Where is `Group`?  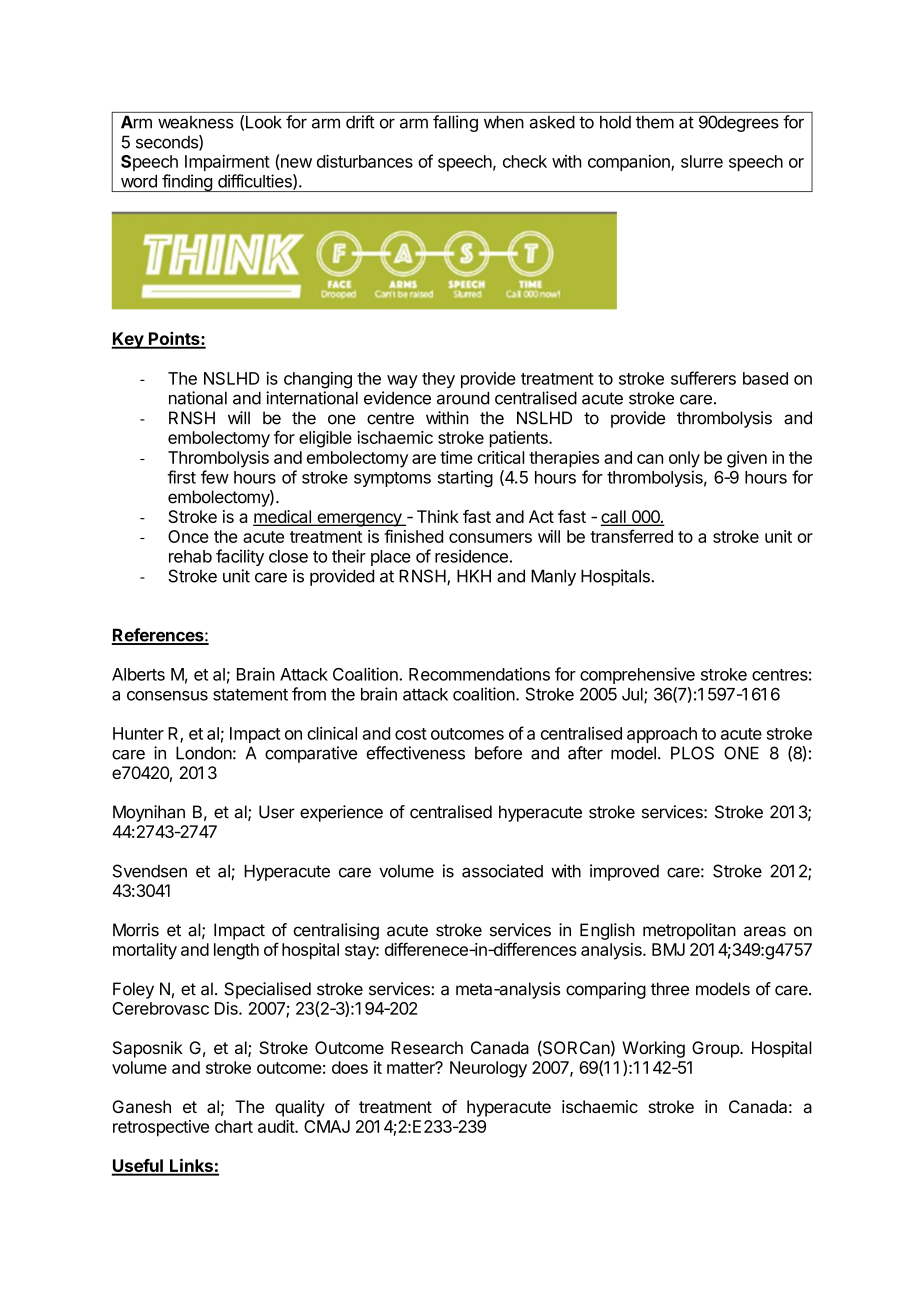 Group is located at coordinates (716, 1049).
